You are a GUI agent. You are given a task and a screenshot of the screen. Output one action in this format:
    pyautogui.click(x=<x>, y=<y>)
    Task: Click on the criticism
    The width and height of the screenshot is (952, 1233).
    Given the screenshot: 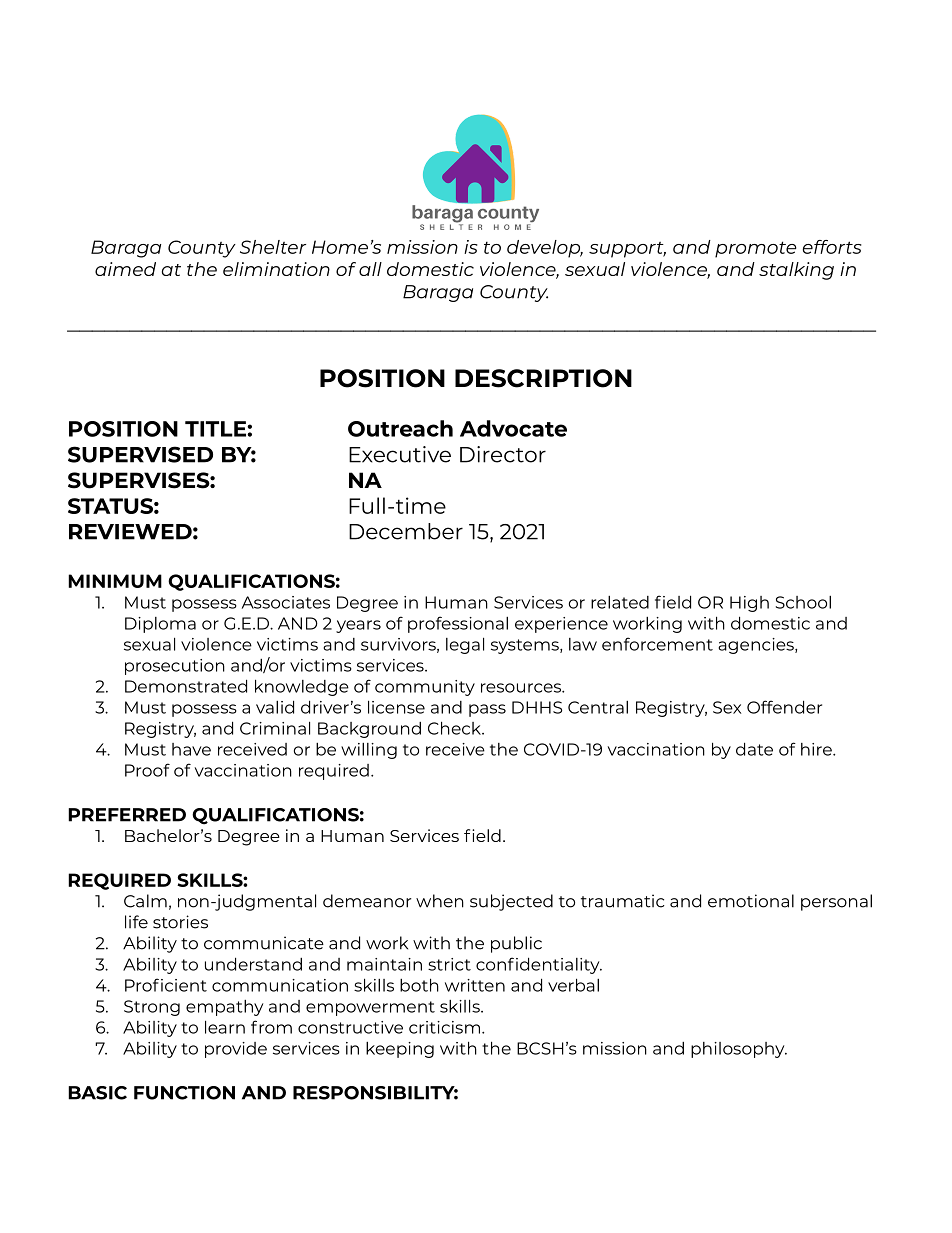 What is the action you would take?
    pyautogui.click(x=444, y=1027)
